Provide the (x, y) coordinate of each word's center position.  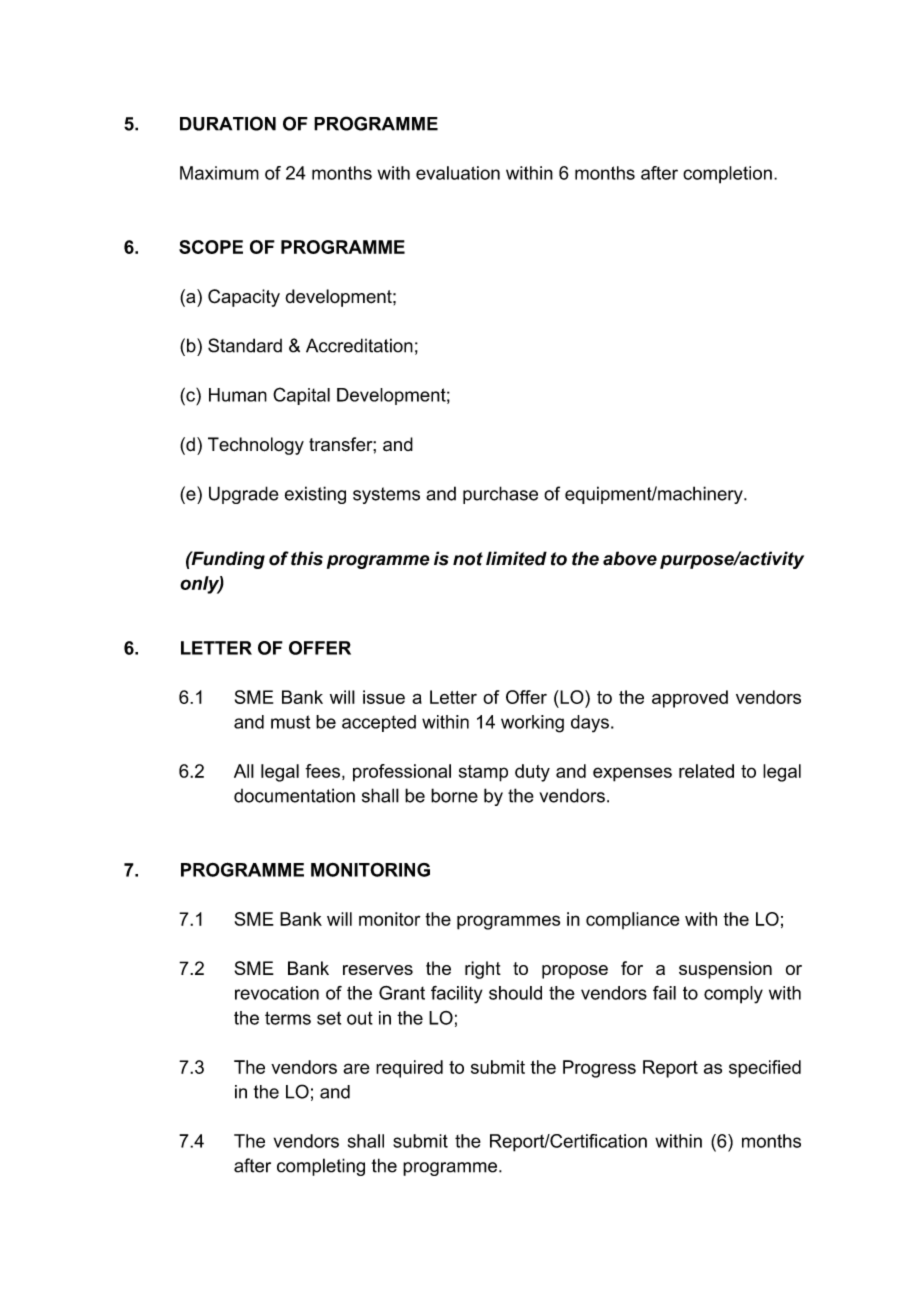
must (290, 722)
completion (727, 175)
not (468, 559)
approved (690, 699)
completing (321, 1167)
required (409, 1069)
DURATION (228, 123)
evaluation (458, 173)
